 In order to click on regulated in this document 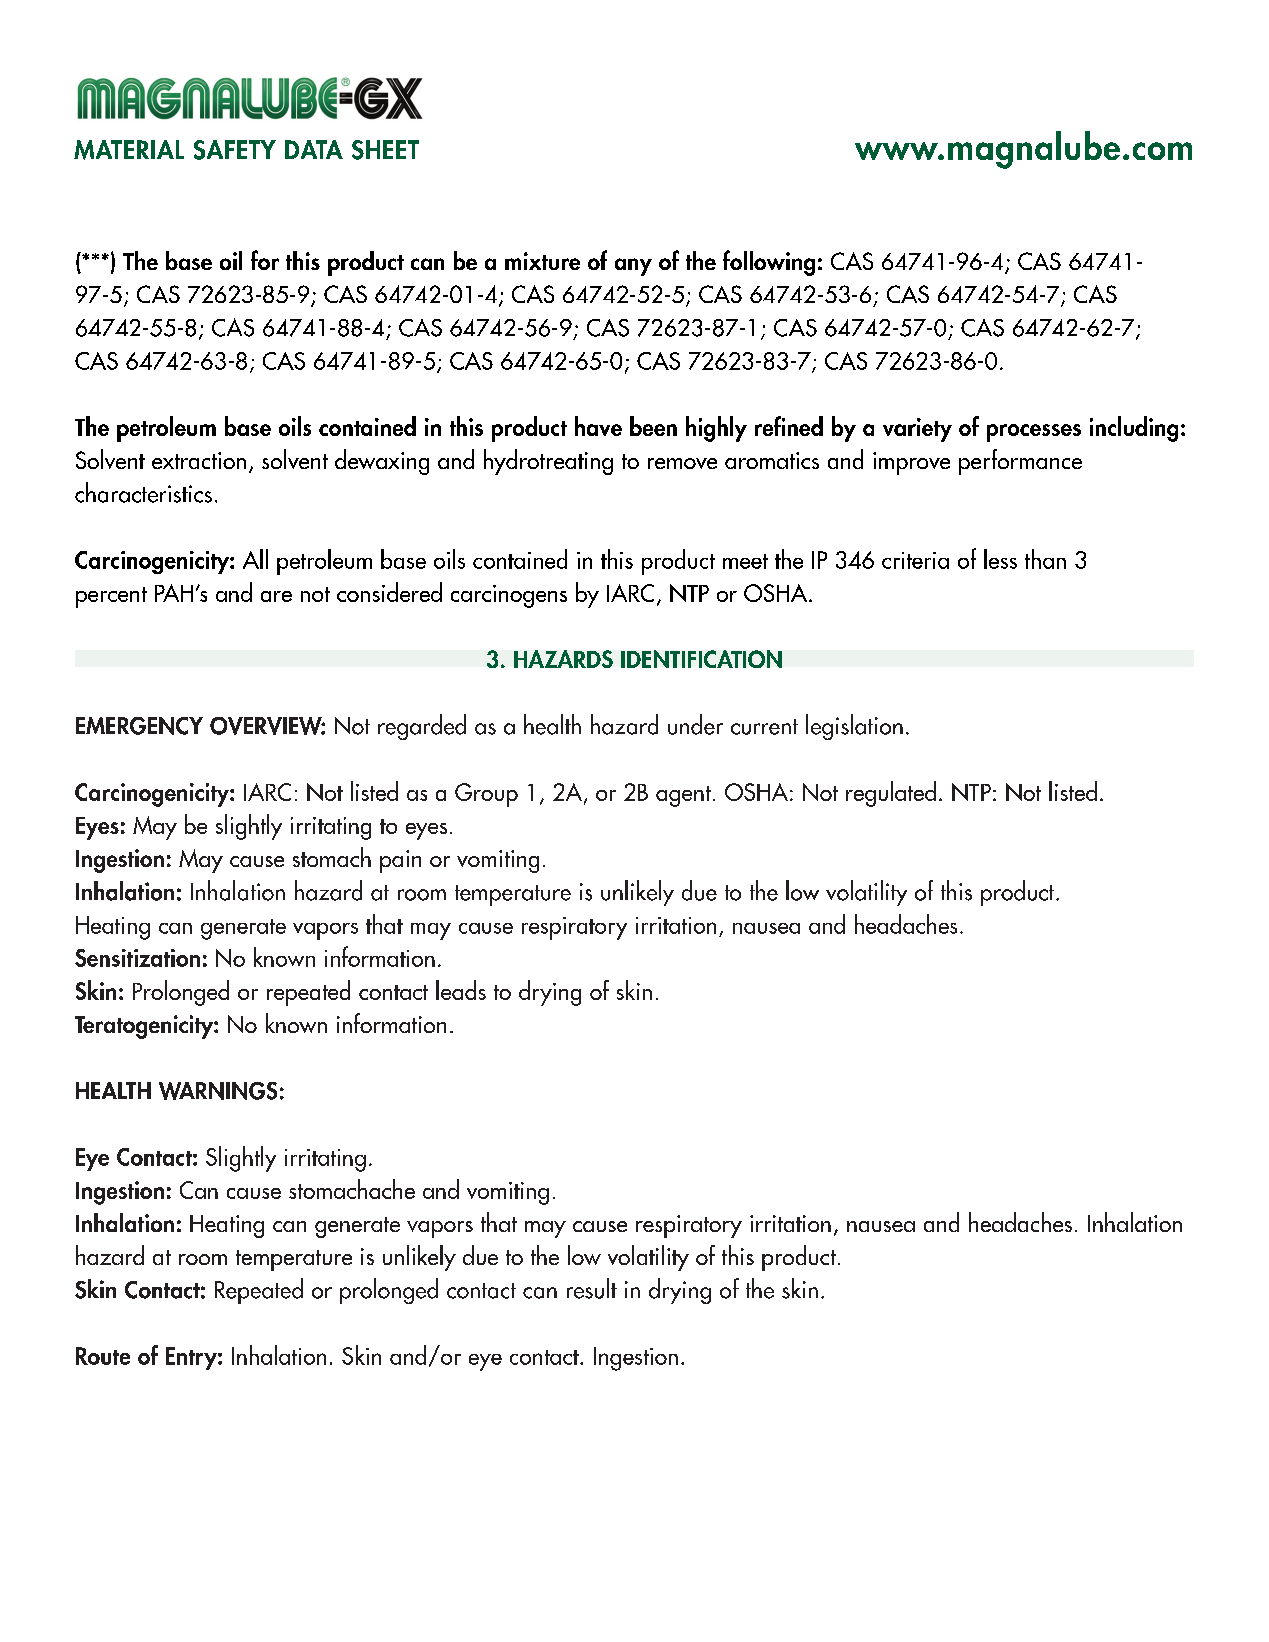, I will do `click(891, 794)`.
